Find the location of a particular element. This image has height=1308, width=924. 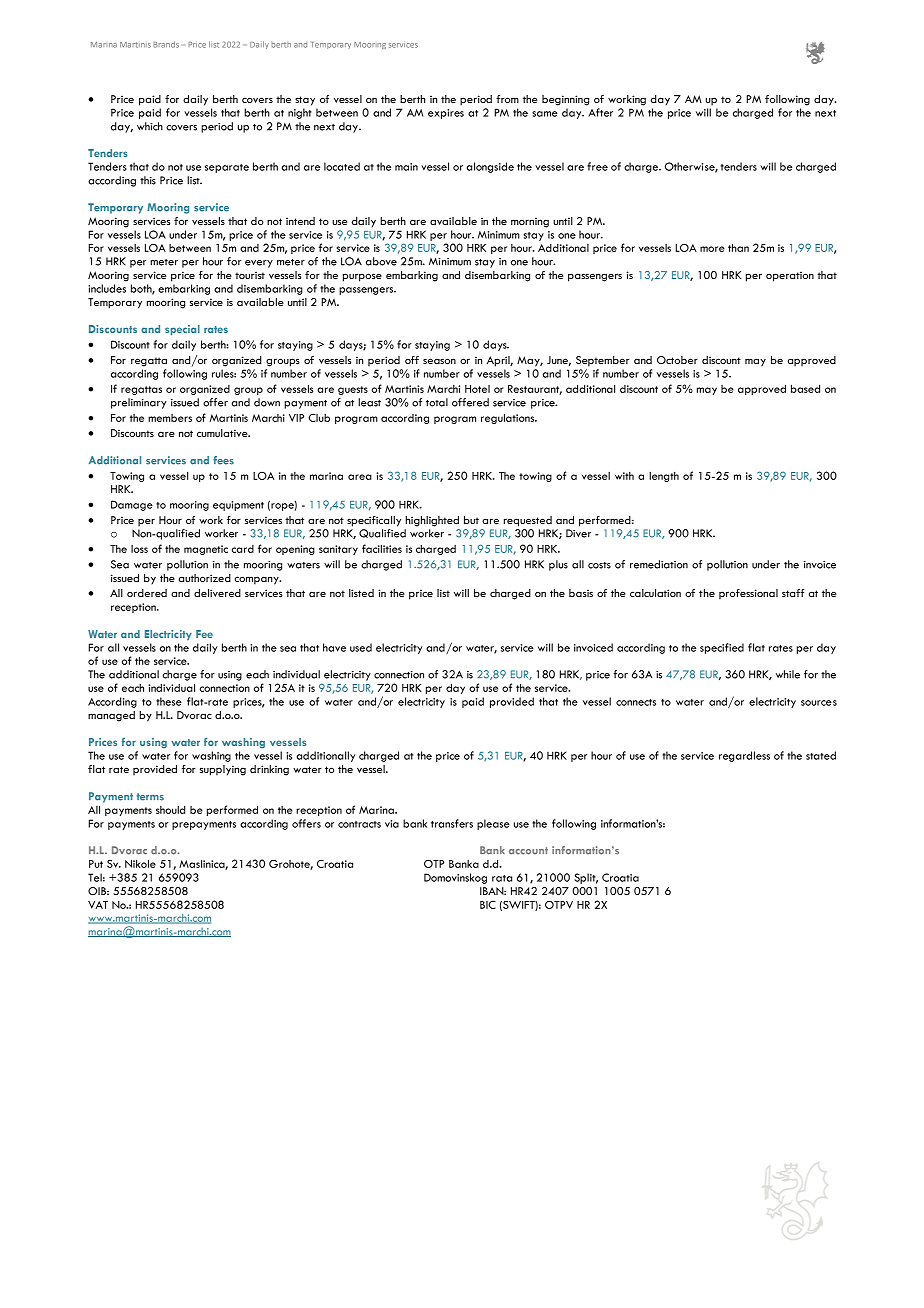

these is located at coordinates (169, 701).
